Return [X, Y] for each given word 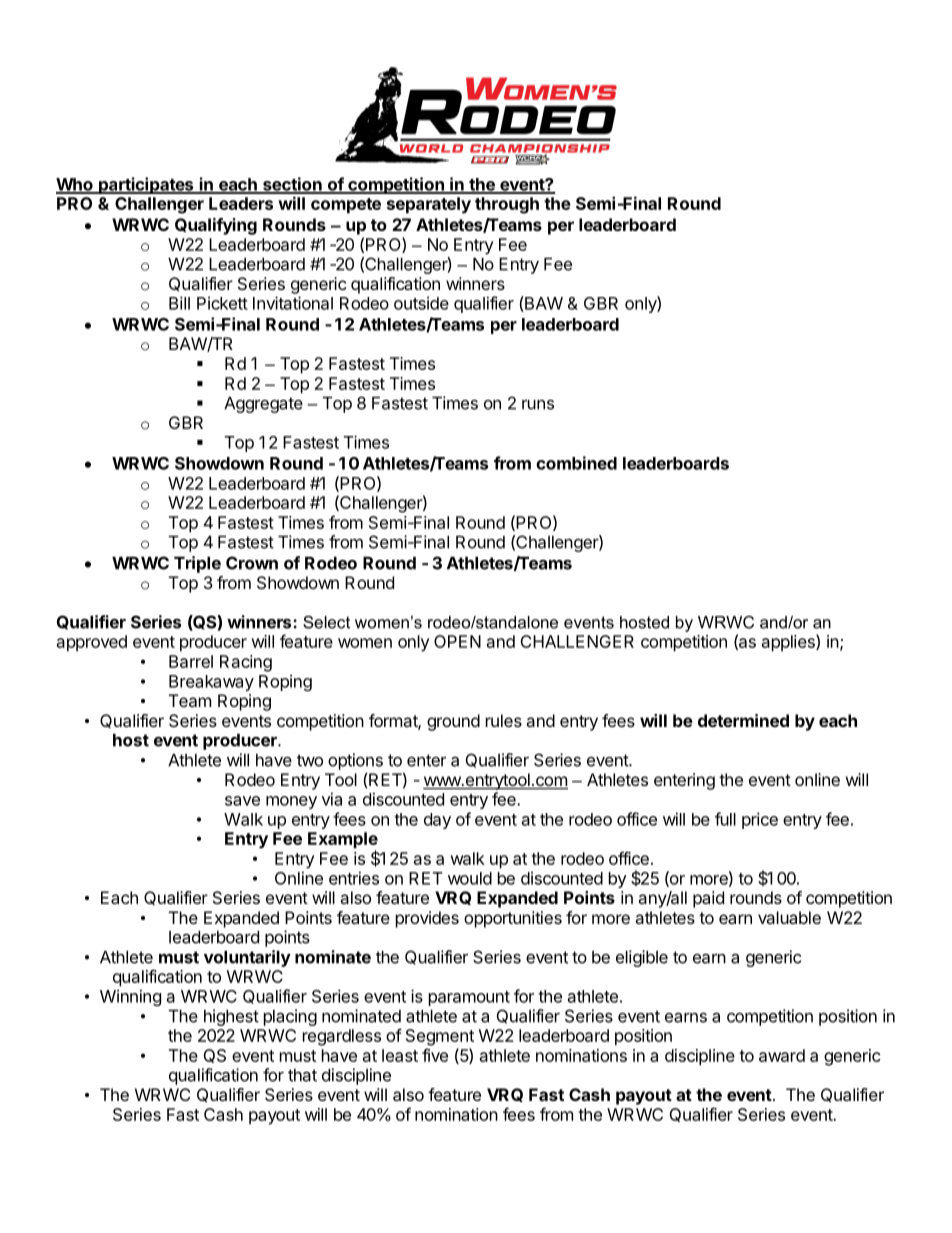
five [435, 1055]
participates [146, 185]
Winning [130, 997]
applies [789, 643]
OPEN [457, 641]
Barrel [191, 661]
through [507, 205]
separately [429, 205]
